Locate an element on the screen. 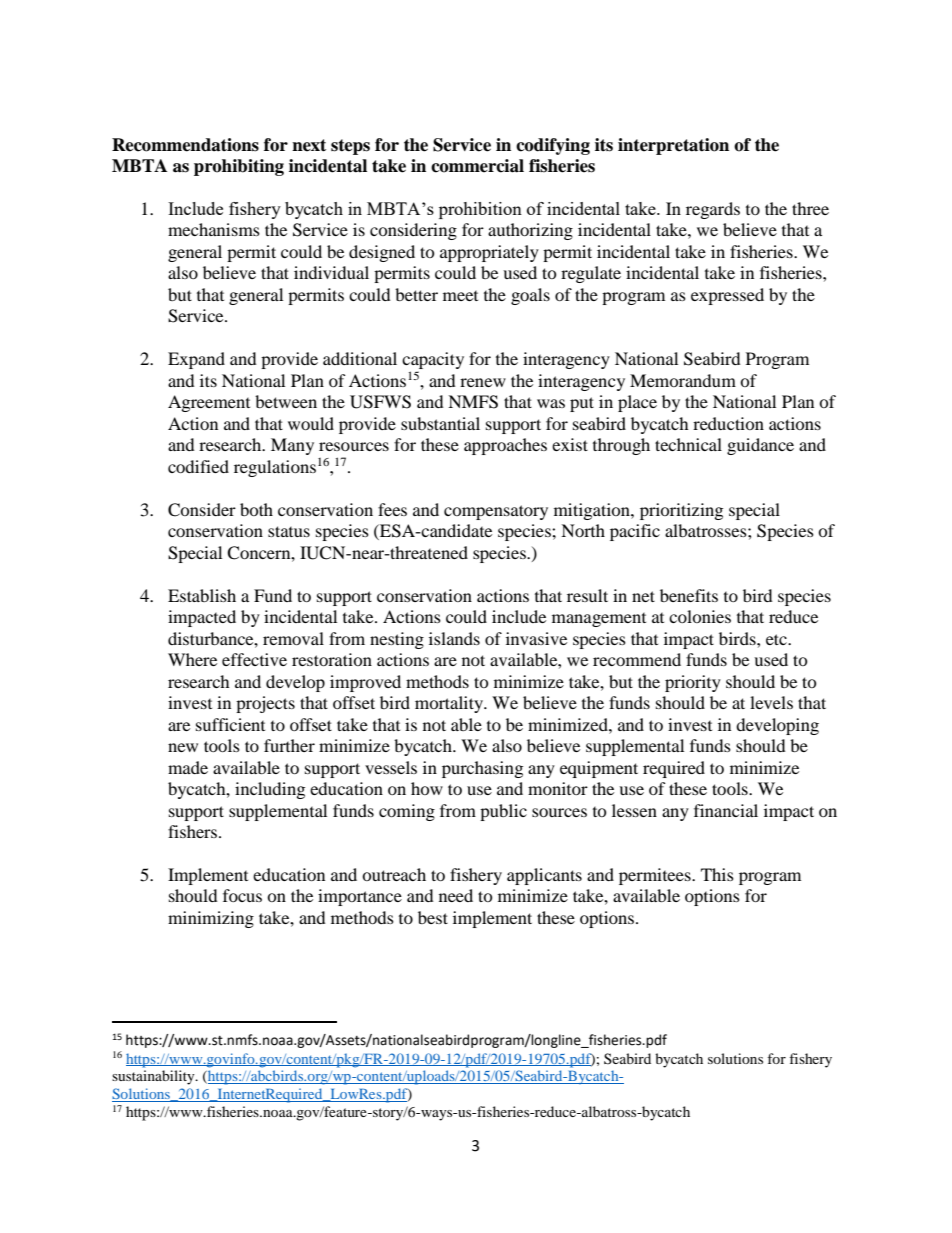 The width and height of the screenshot is (952, 1233). Establish is located at coordinates (202, 595).
